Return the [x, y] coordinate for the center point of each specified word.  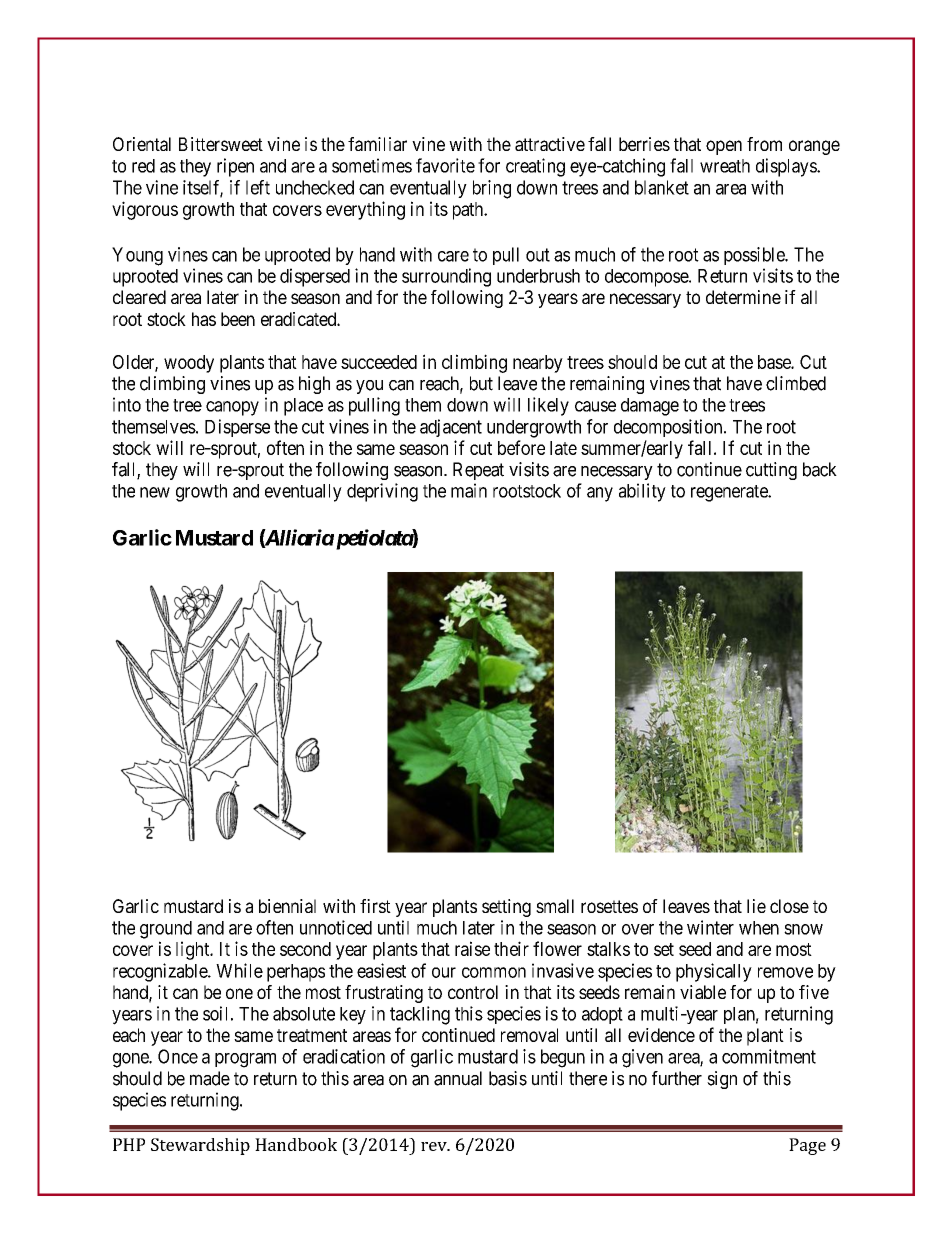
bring [492, 189]
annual [458, 1078]
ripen [235, 167]
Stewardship [200, 1146]
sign [722, 1080]
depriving [382, 492]
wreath [725, 166]
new [155, 492]
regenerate [730, 493]
